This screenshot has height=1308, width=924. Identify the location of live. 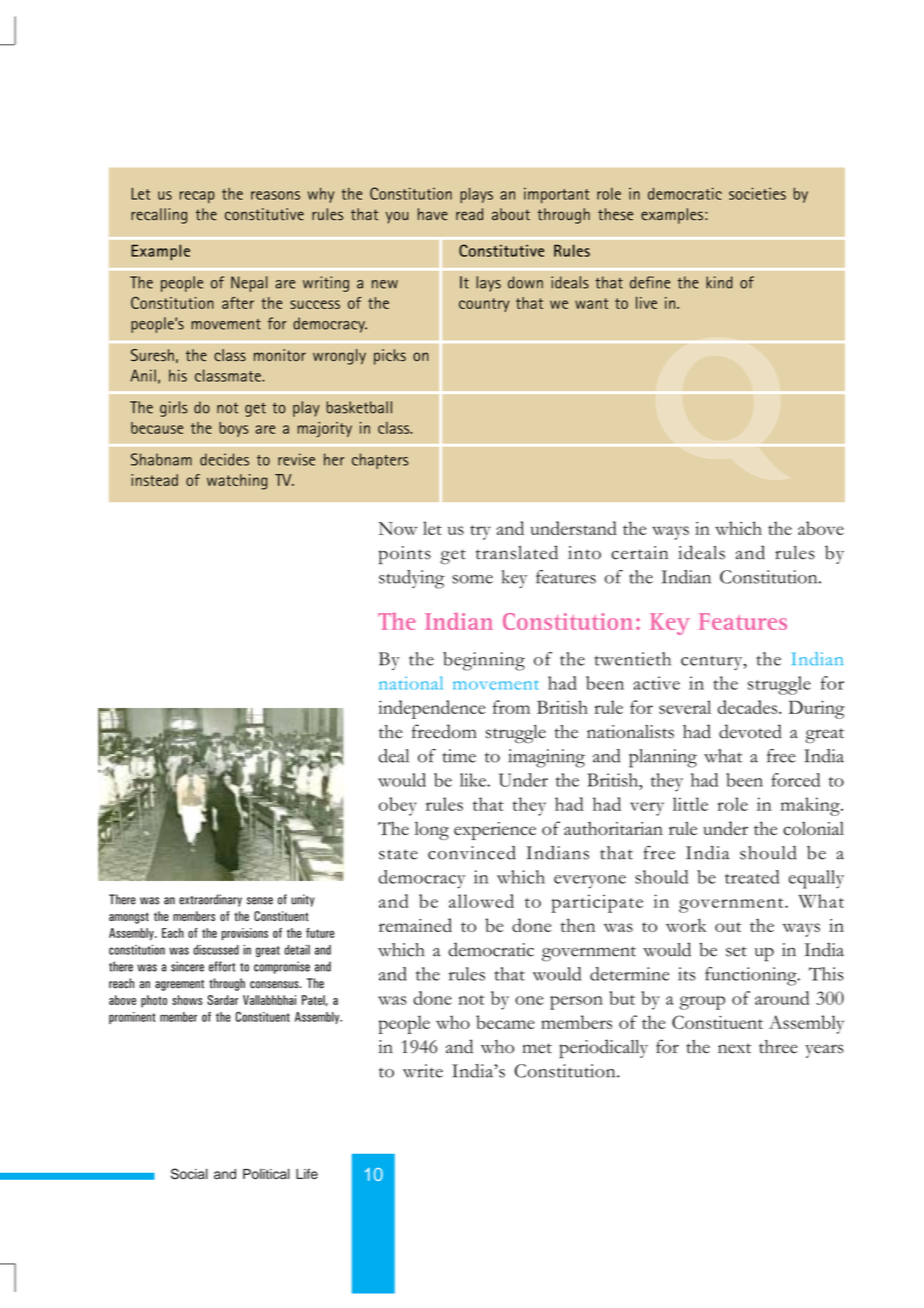
(646, 302).
